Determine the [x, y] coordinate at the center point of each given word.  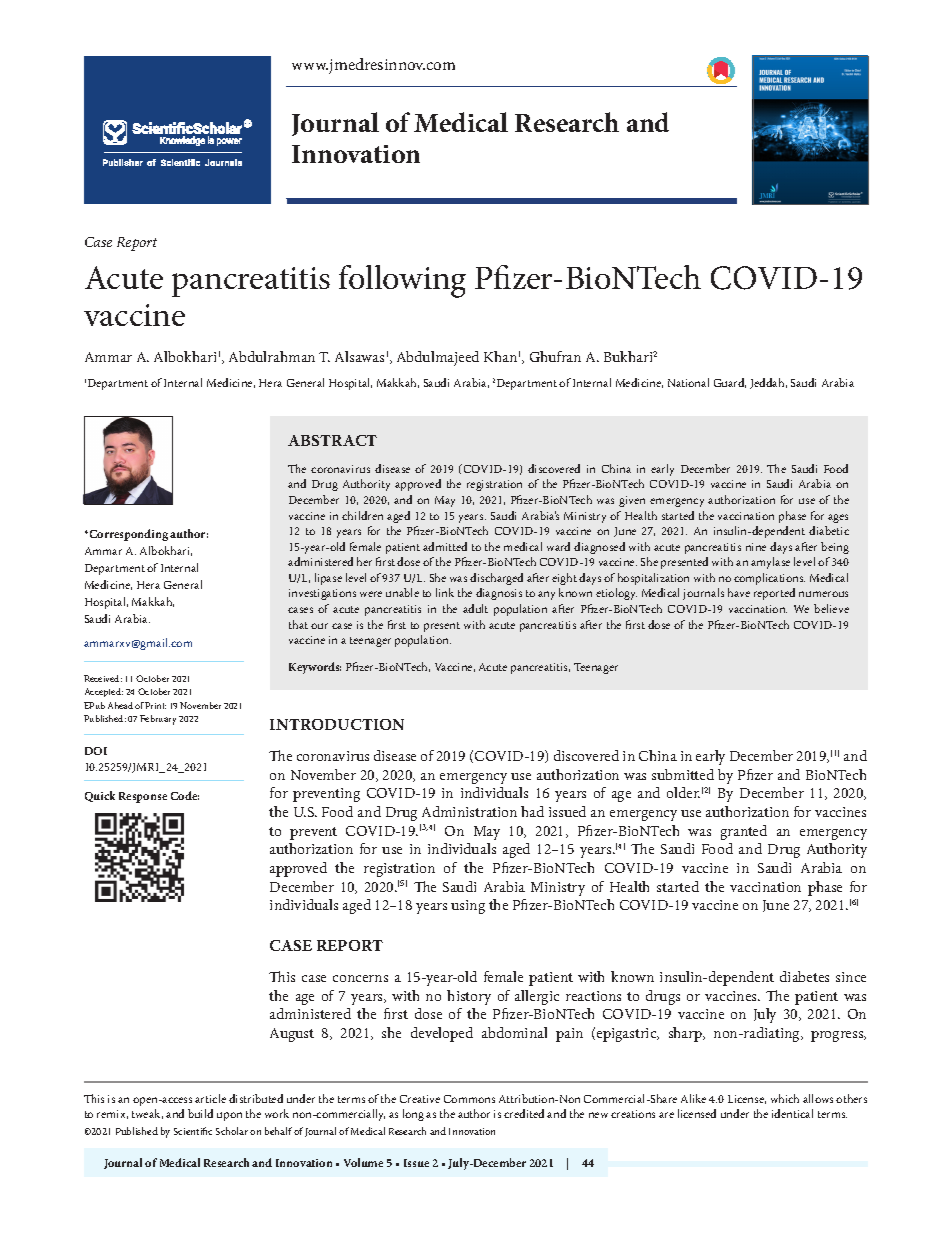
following [402, 281]
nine [756, 547]
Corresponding [127, 535]
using [468, 907]
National [688, 382]
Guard [730, 383]
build [200, 1113]
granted [744, 832]
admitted [445, 546]
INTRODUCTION [337, 724]
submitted [683, 774]
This [282, 976]
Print [155, 705]
